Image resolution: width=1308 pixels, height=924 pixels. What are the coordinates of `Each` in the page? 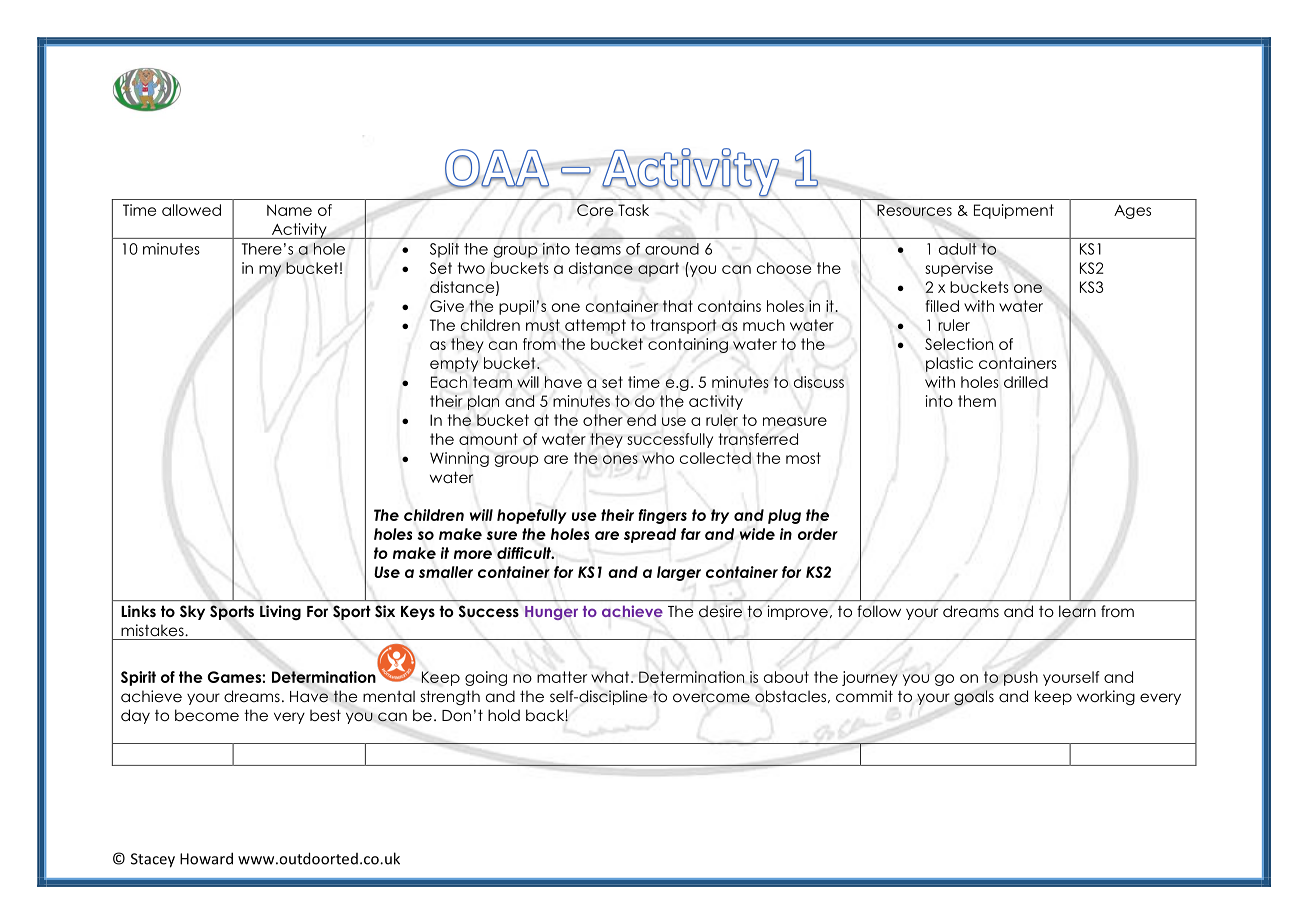 It's located at (449, 382).
